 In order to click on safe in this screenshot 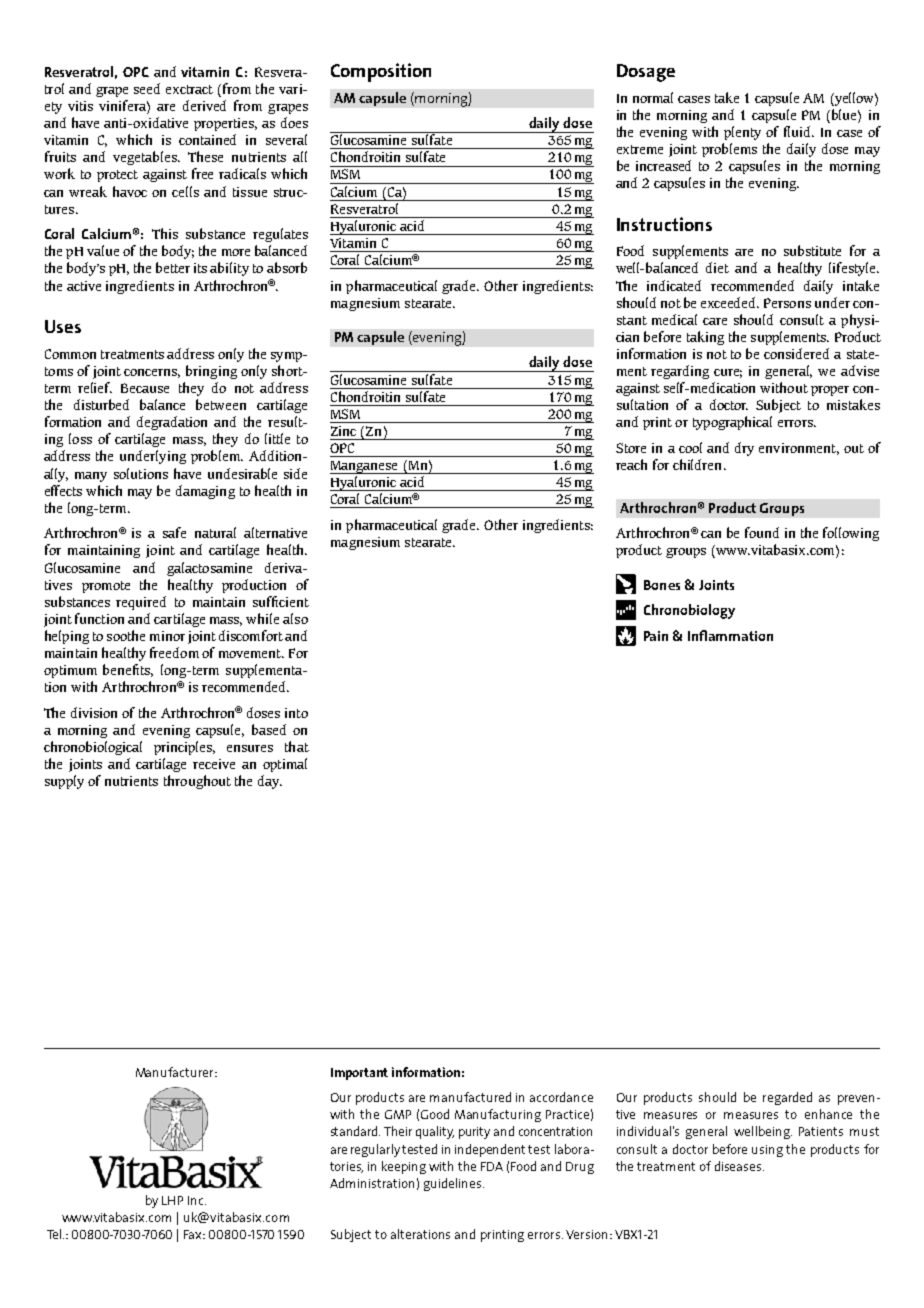, I will do `click(174, 532)`.
